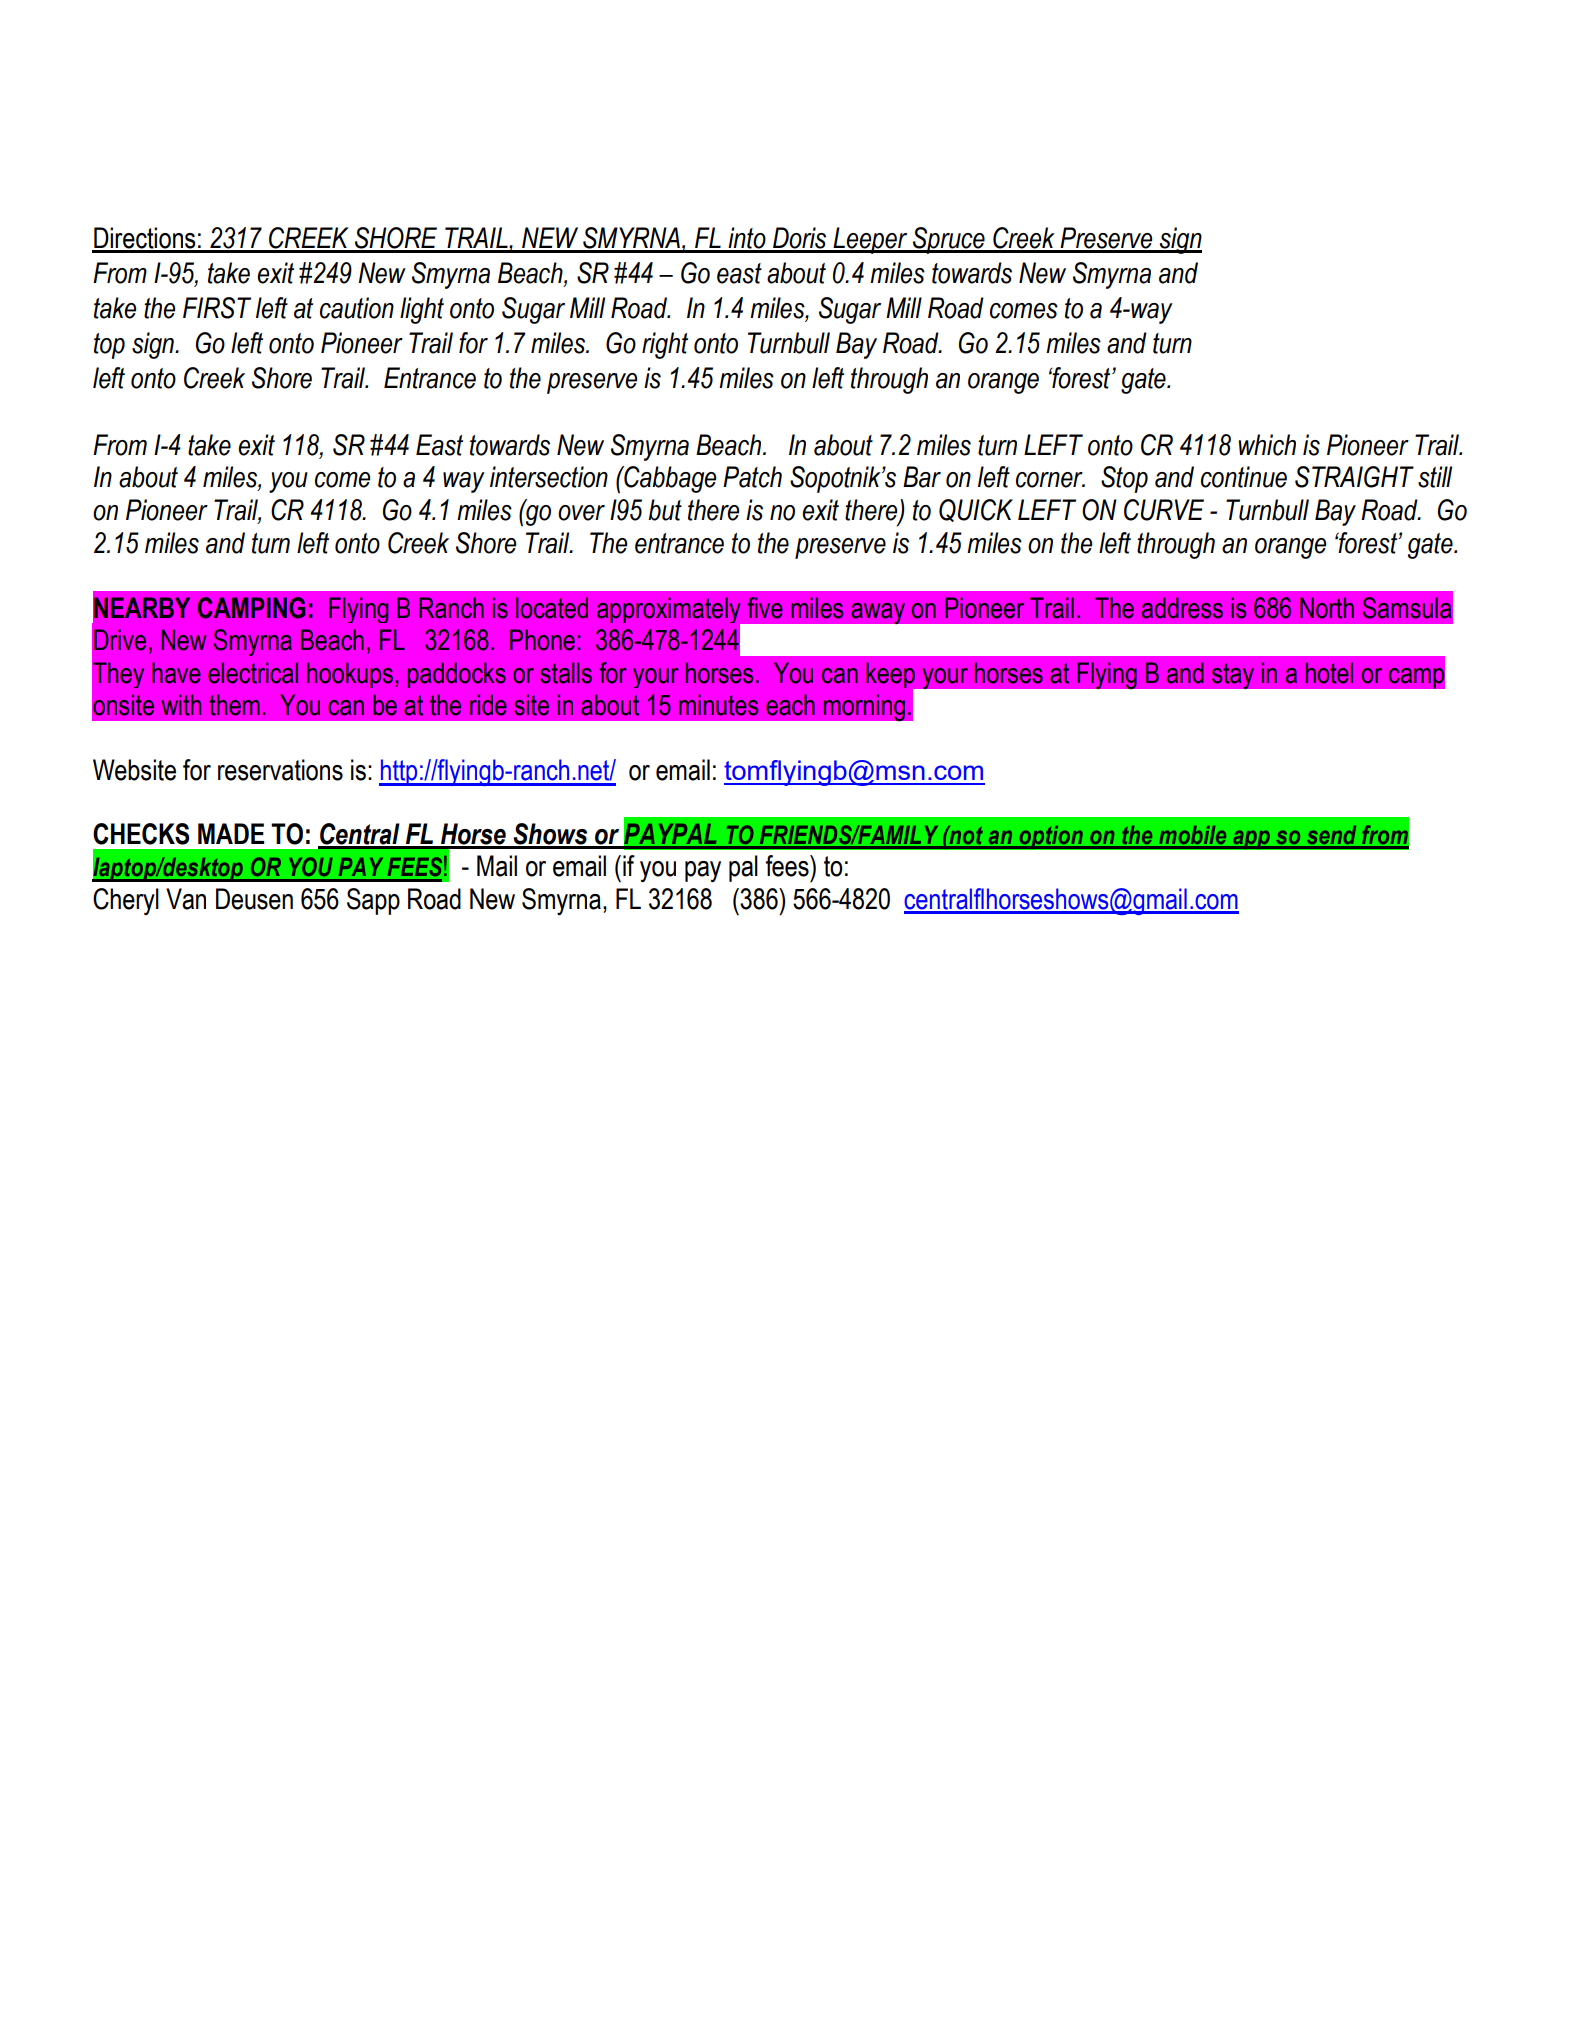  Describe the element at coordinates (765, 608) in the image. I see `five` at that location.
